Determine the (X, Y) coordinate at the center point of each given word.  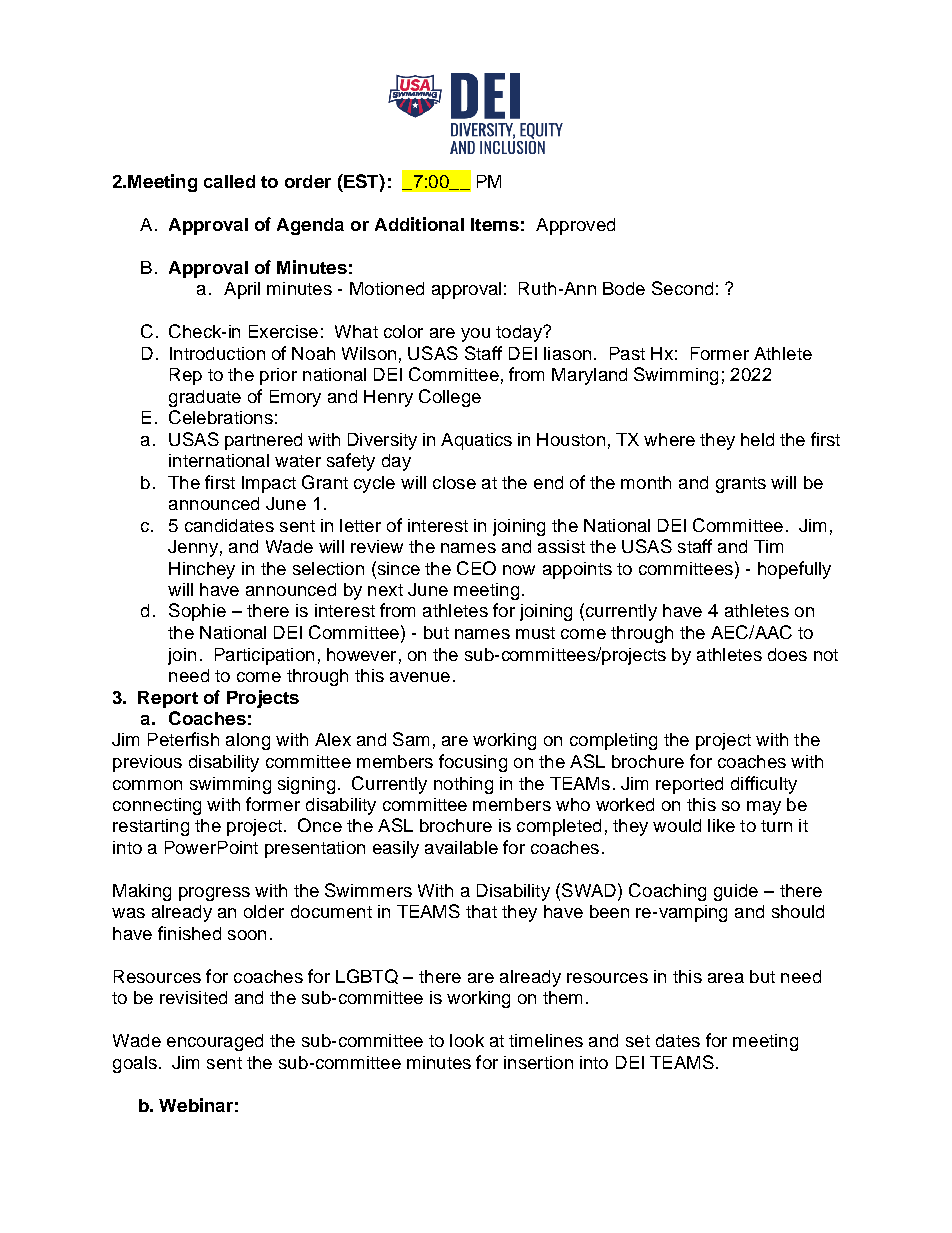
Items (495, 224)
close (454, 482)
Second (682, 288)
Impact (269, 484)
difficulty (764, 785)
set (638, 1041)
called (229, 181)
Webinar (196, 1105)
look (467, 1040)
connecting (157, 806)
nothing (463, 785)
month (646, 482)
